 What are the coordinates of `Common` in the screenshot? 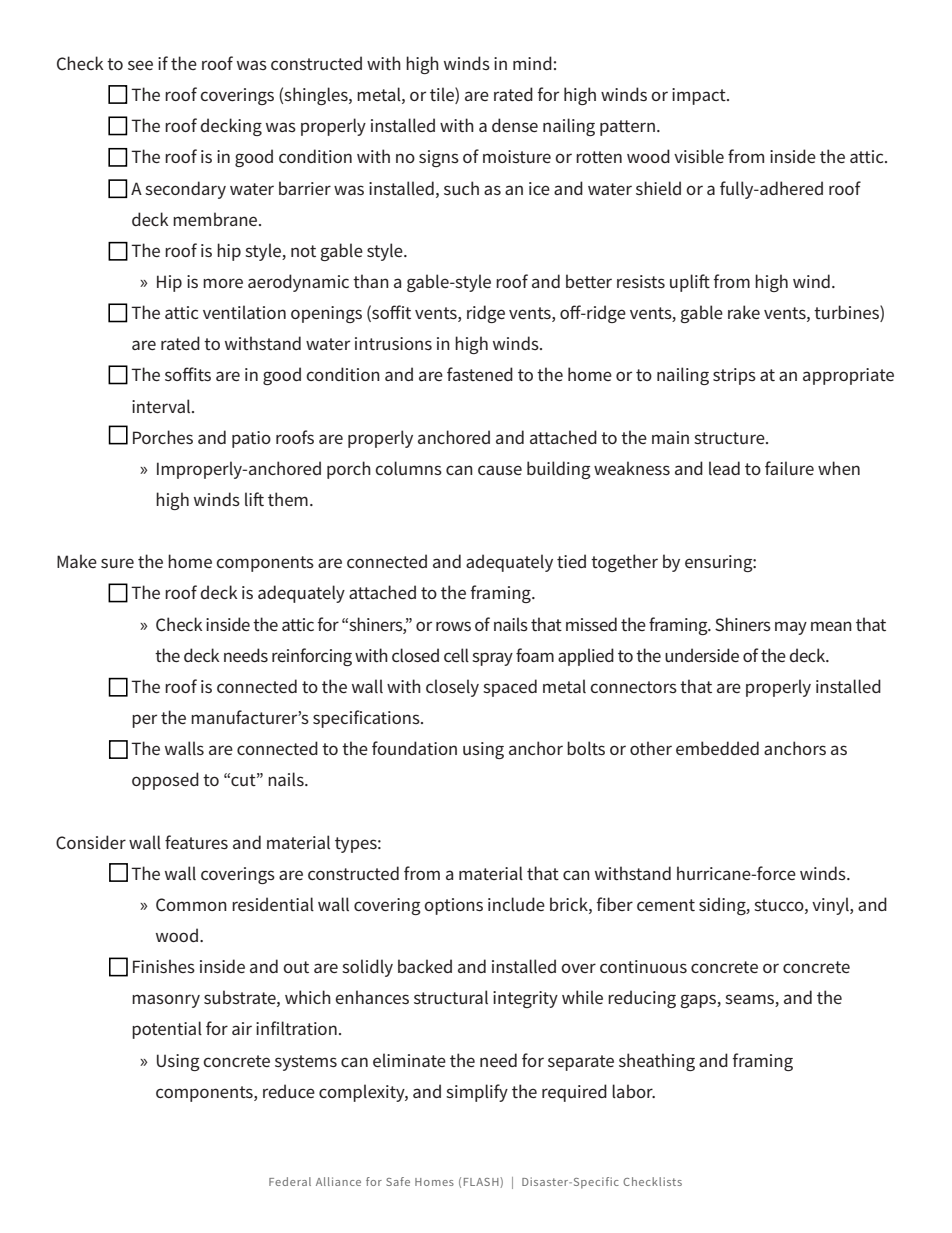 It's located at (191, 904).
